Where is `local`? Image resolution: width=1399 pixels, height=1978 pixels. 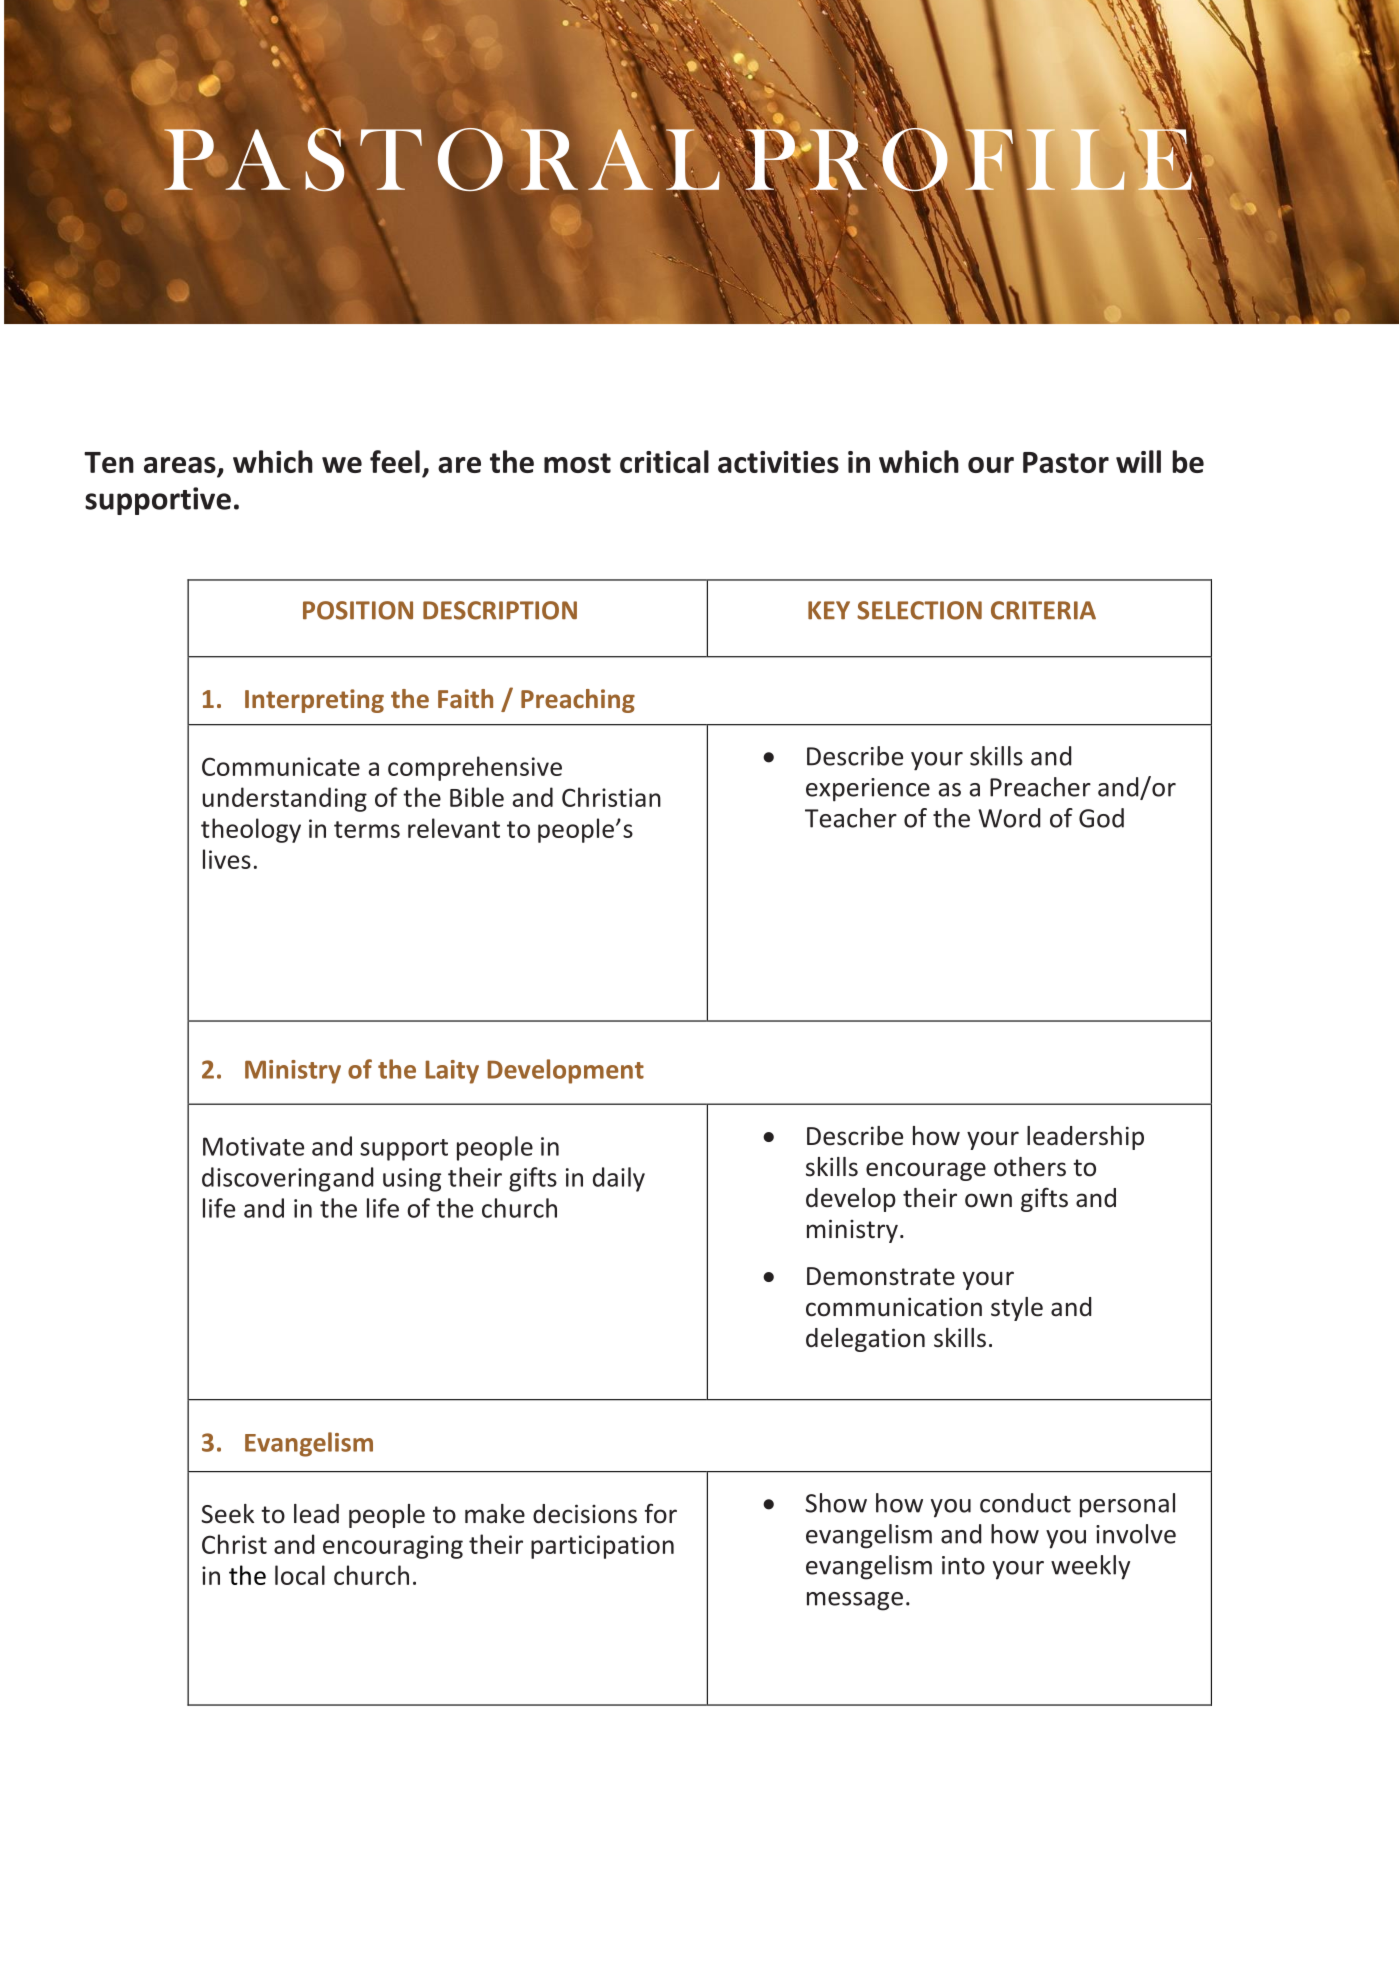 local is located at coordinates (300, 1575).
